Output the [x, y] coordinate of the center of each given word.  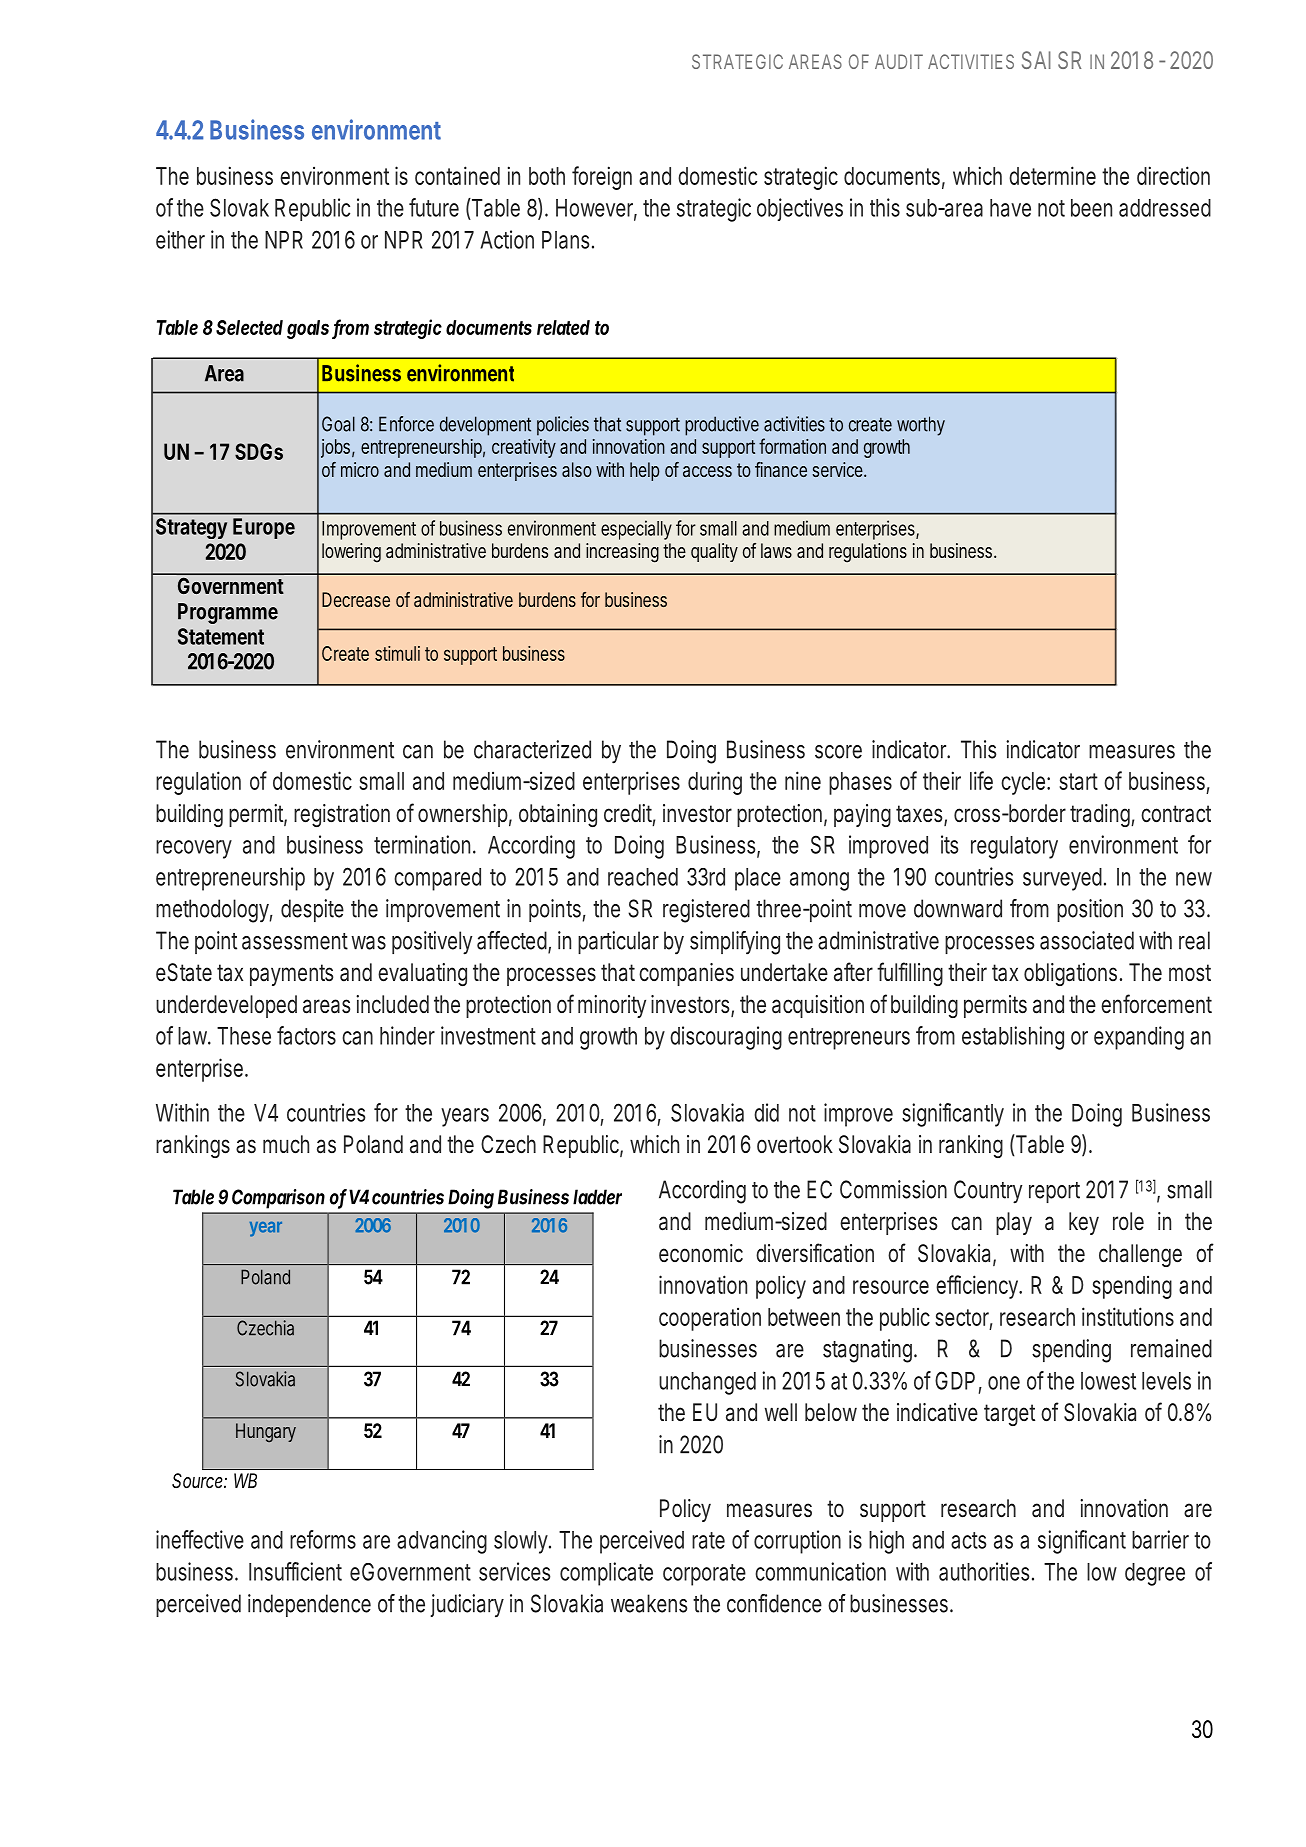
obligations [1073, 974]
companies [686, 974]
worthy [921, 426]
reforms [323, 1539]
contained [457, 175]
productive [722, 426]
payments [291, 975]
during [715, 783]
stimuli [397, 653]
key [1084, 1223]
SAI [1036, 60]
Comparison [278, 1199]
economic [701, 1253]
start [1078, 781]
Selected [249, 327]
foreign [602, 178]
